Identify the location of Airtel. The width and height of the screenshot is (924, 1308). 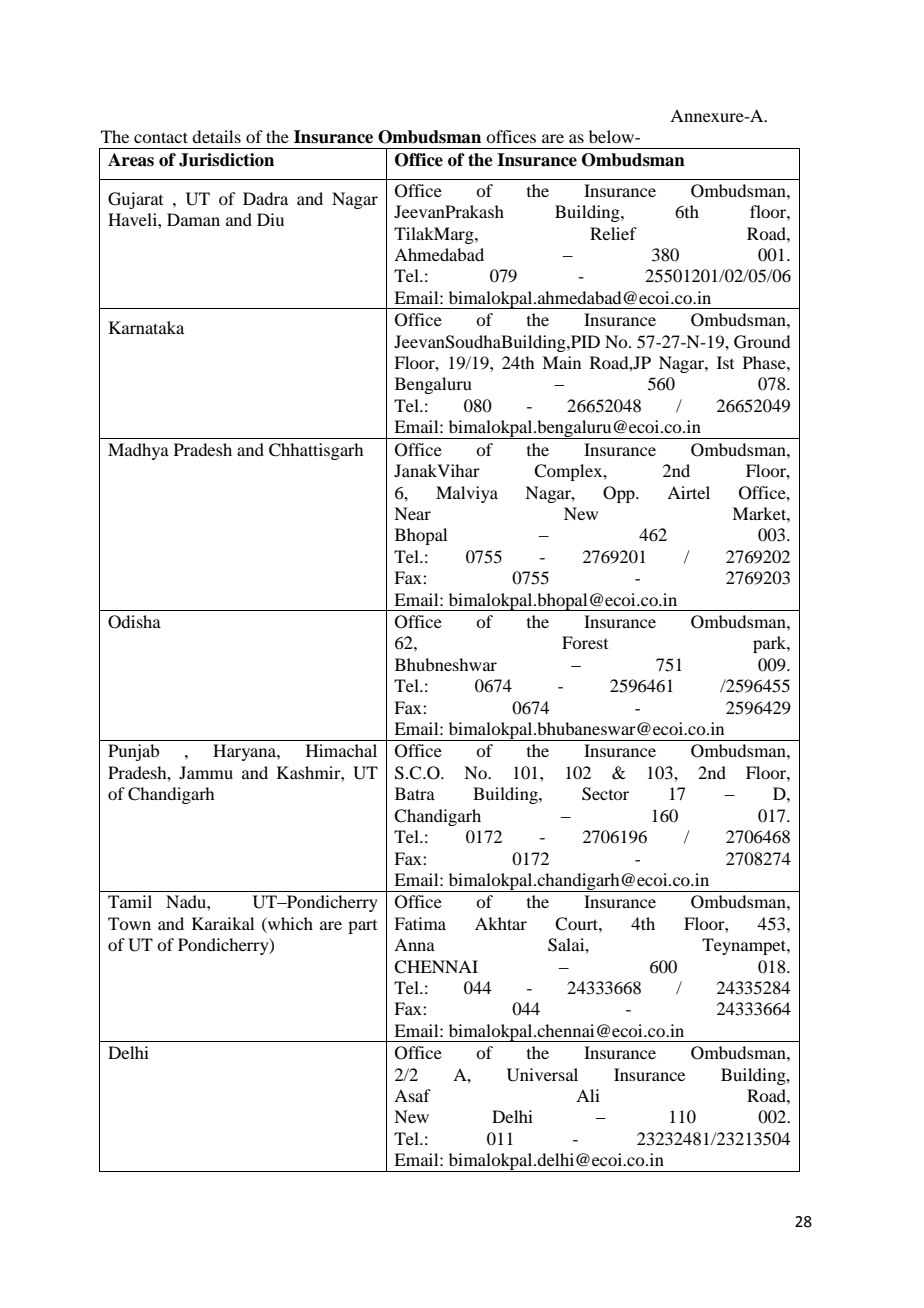
(688, 492).
